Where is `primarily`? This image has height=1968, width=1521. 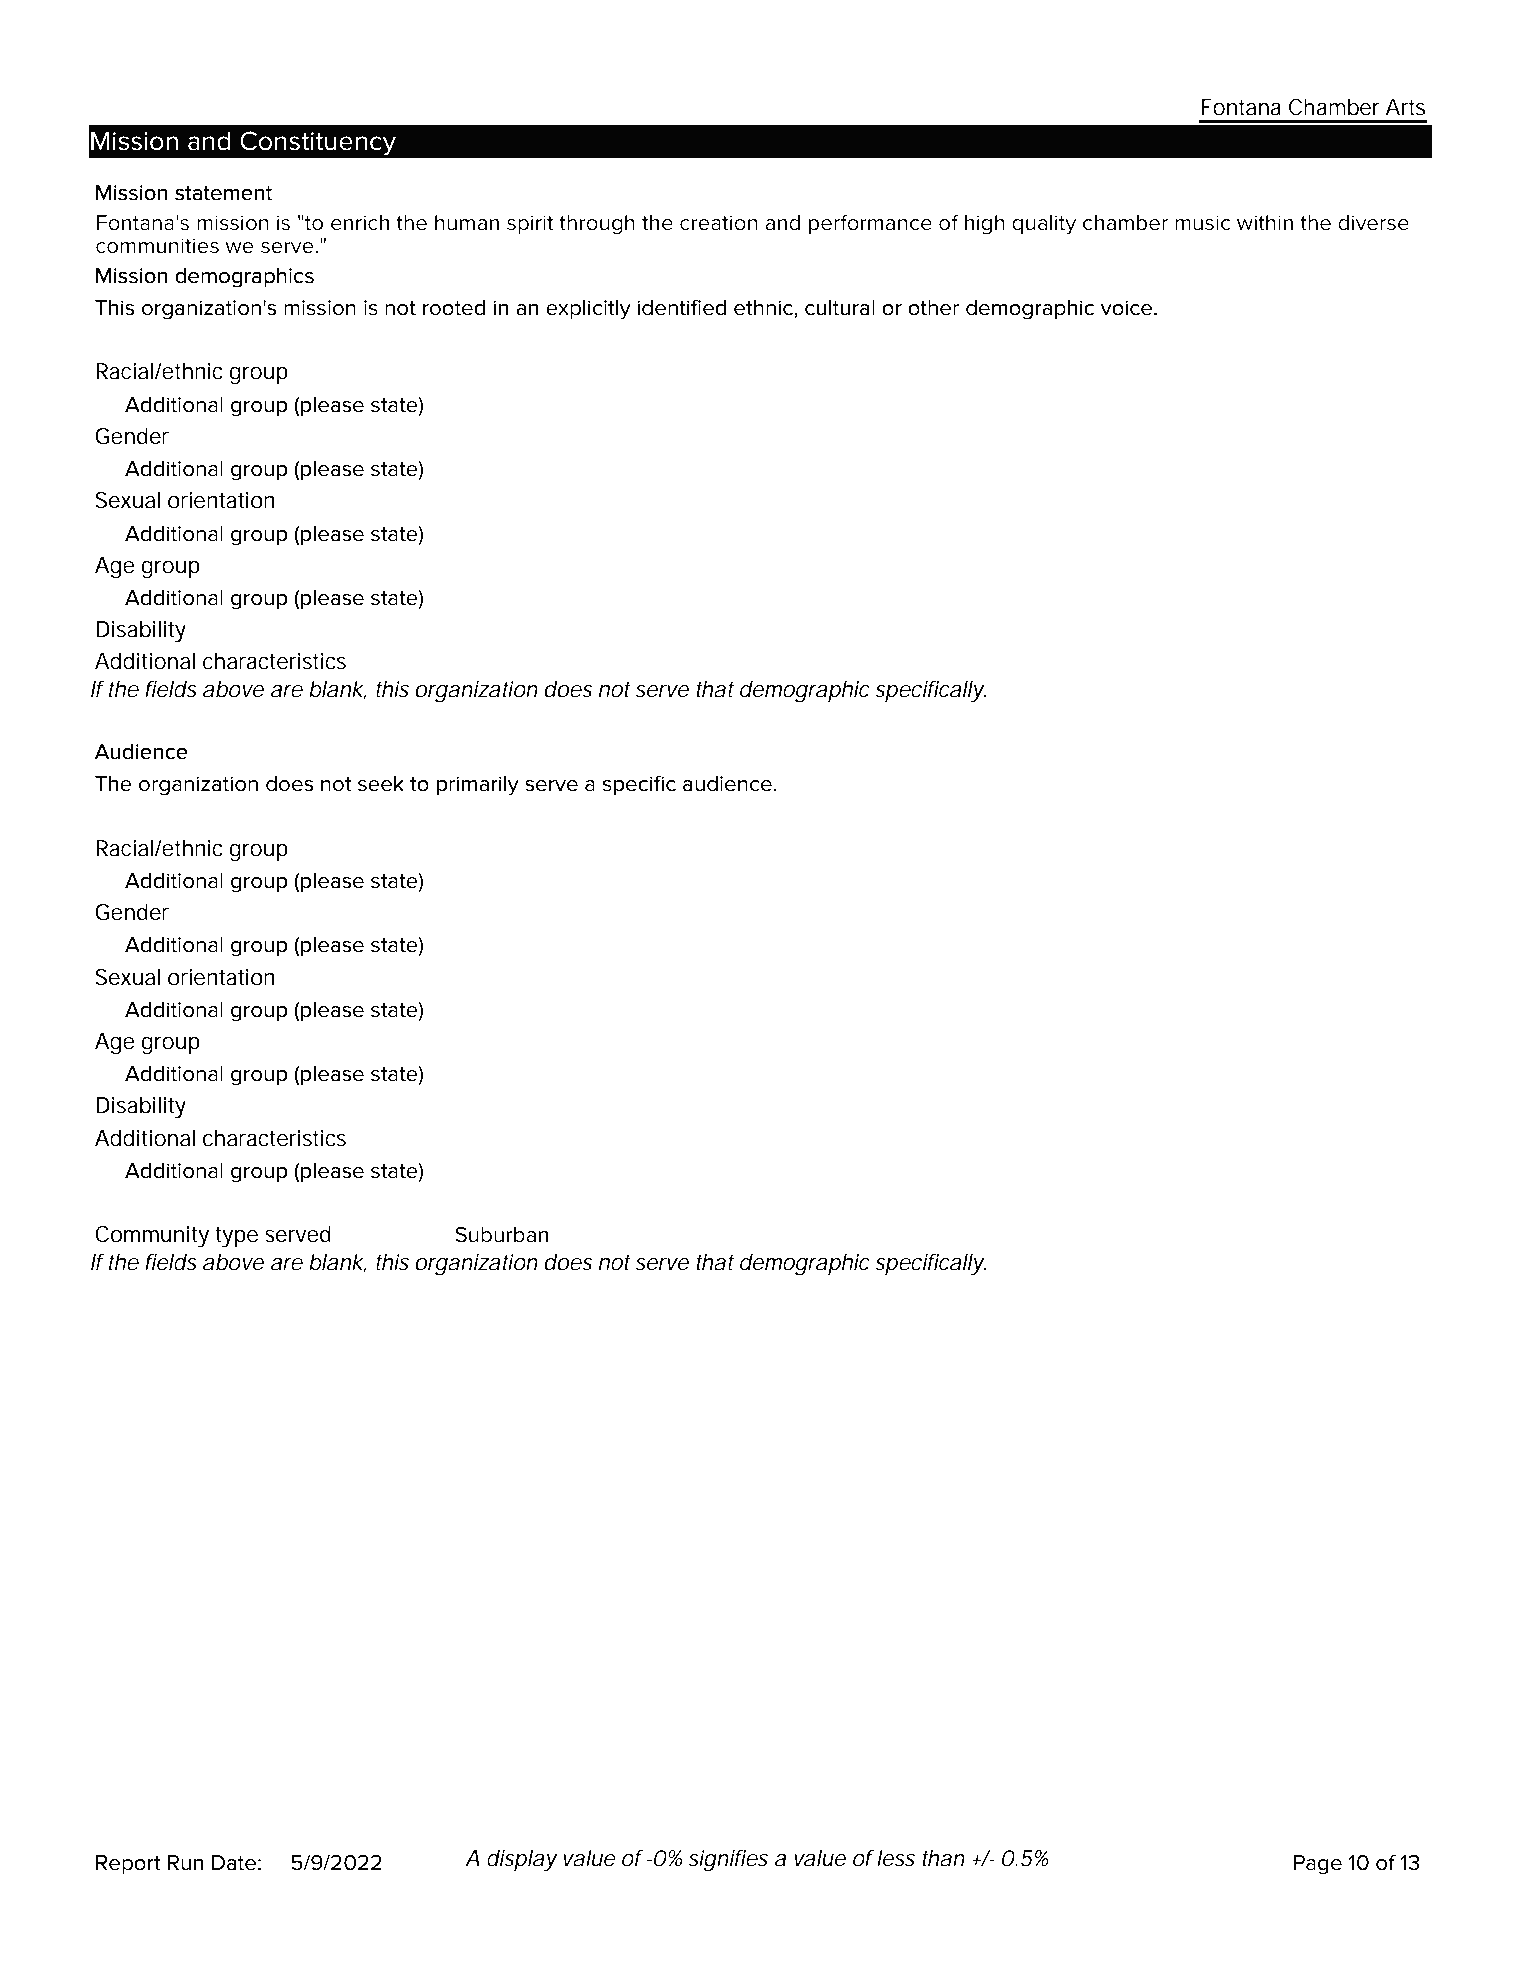 primarily is located at coordinates (478, 786).
